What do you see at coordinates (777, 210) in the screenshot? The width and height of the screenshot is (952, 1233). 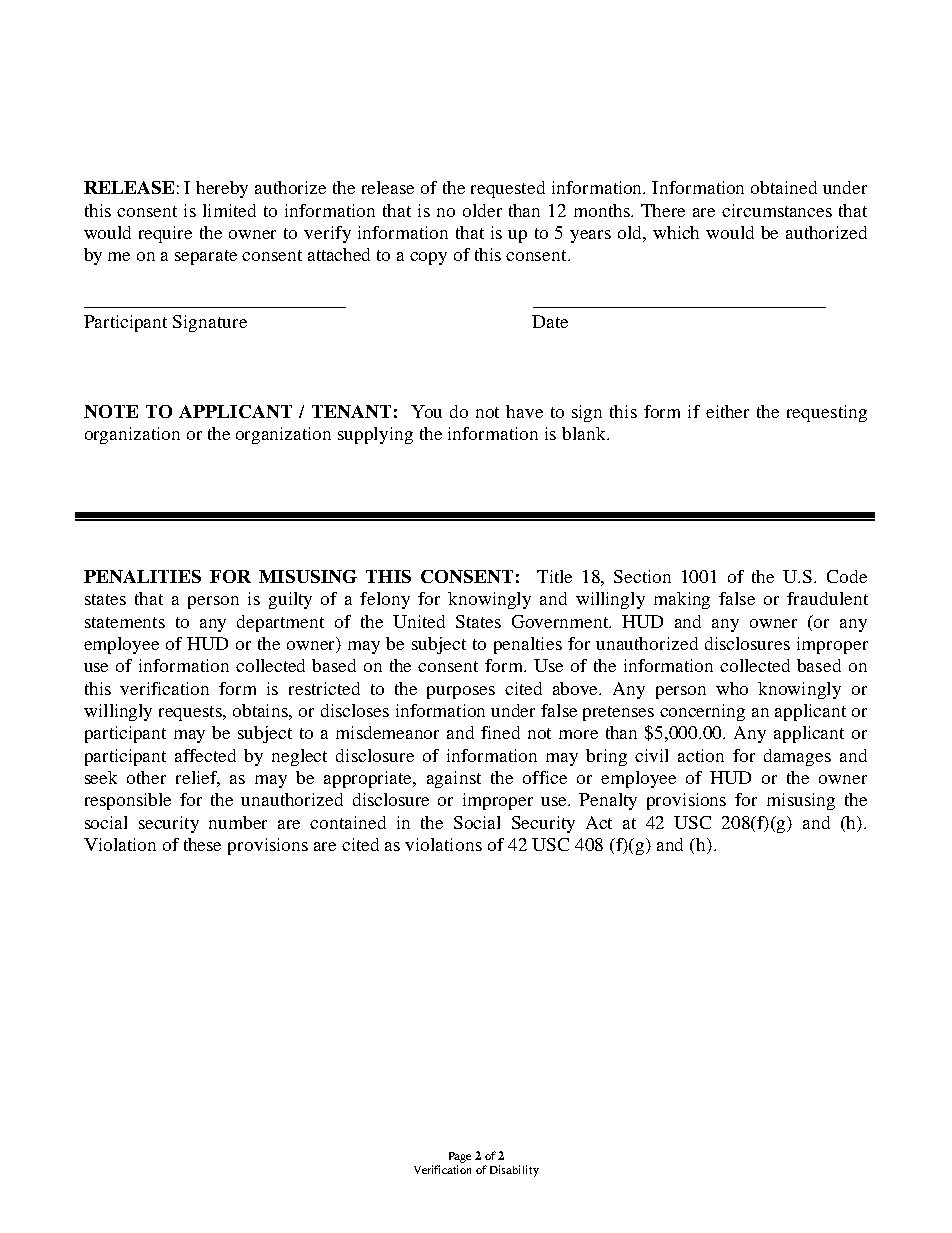 I see `circumstances` at bounding box center [777, 210].
